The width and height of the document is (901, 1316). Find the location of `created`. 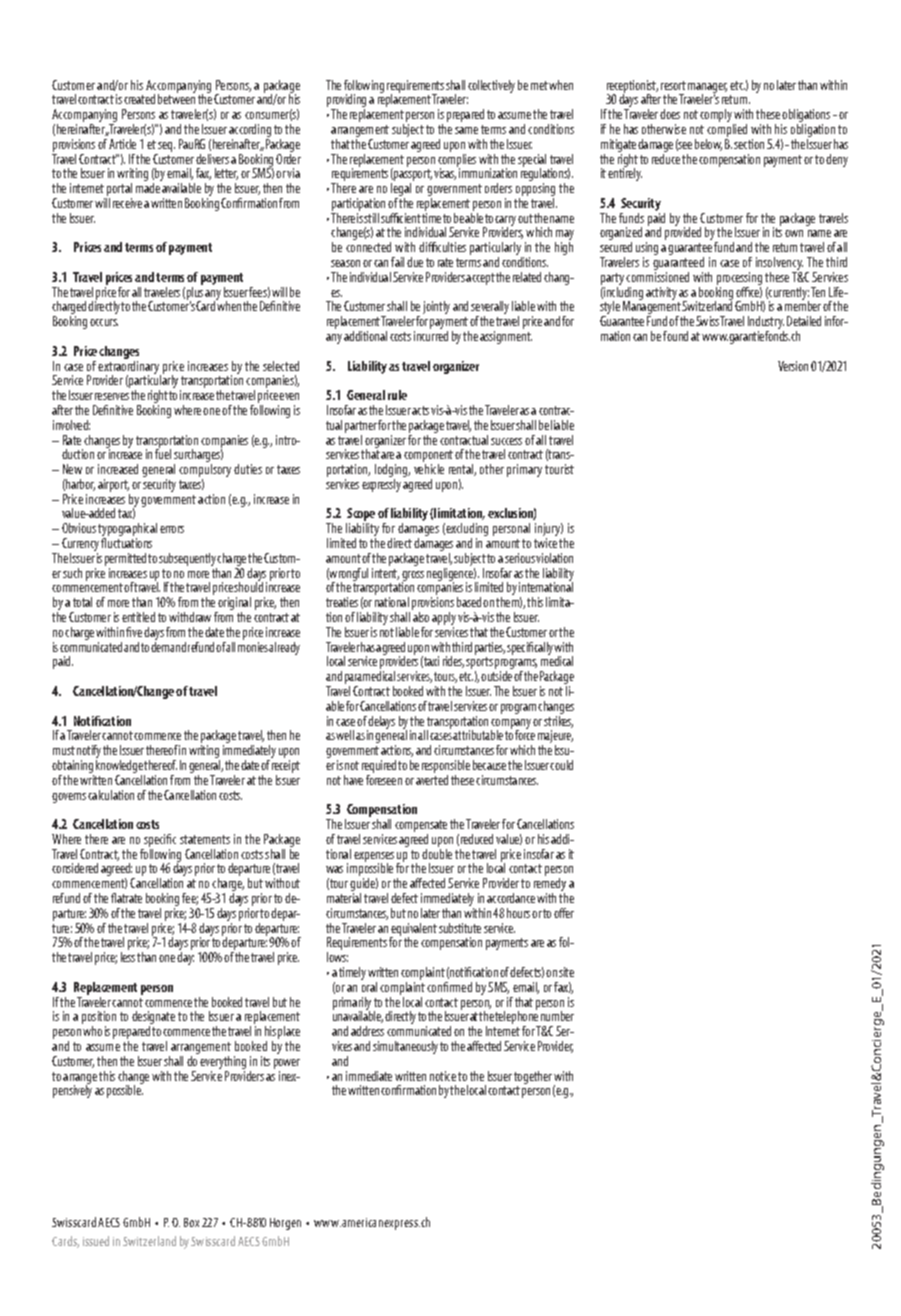

created is located at coordinates (139, 99).
